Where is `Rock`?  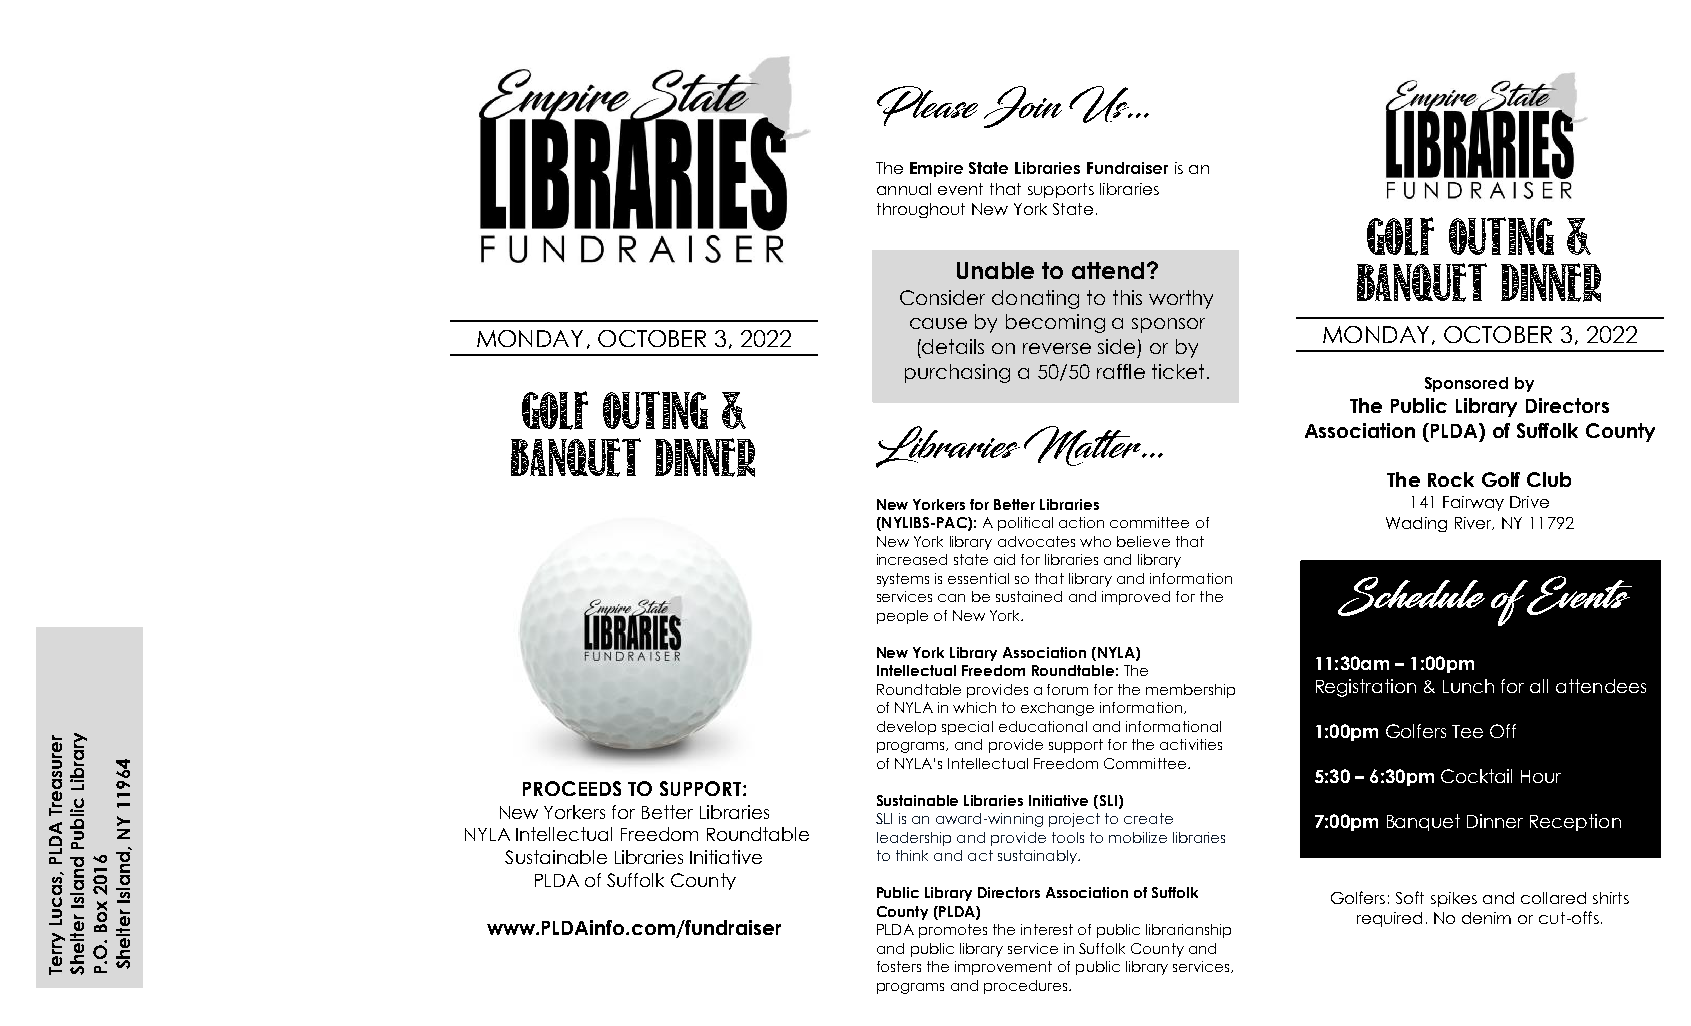
Rock is located at coordinates (1451, 479).
